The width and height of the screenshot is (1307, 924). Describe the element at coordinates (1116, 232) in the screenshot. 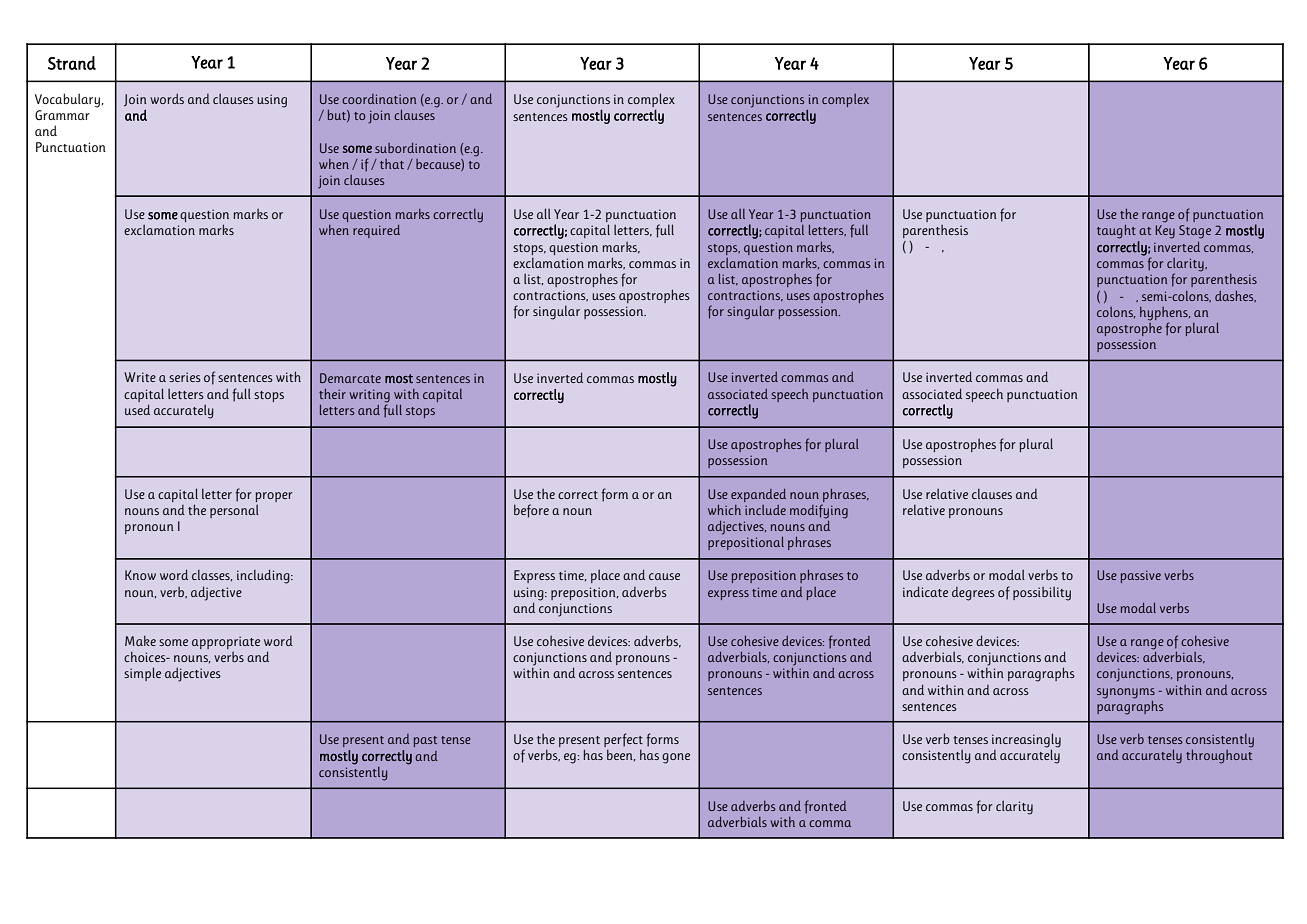

I see `taught` at that location.
